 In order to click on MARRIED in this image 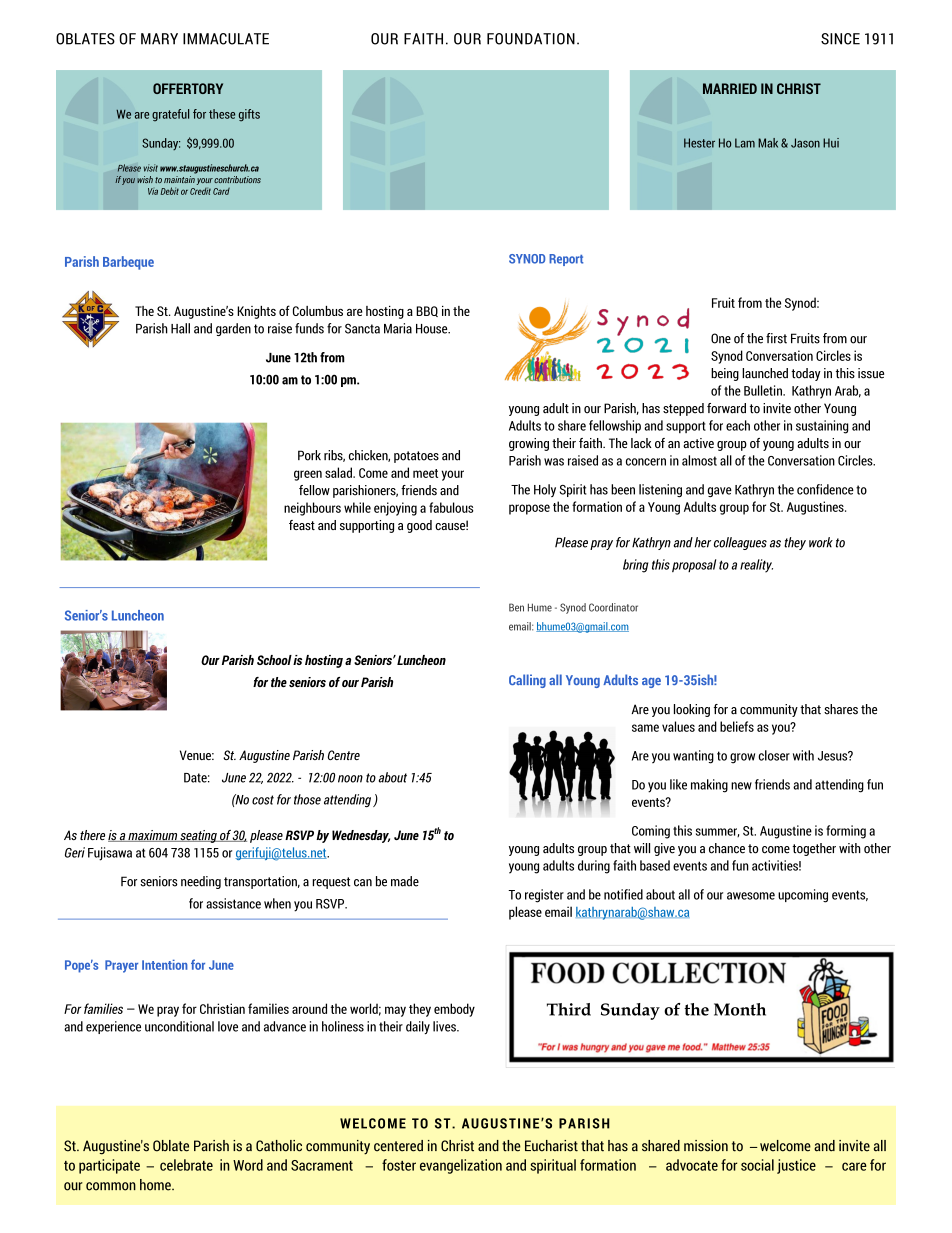, I will do `click(730, 88)`.
